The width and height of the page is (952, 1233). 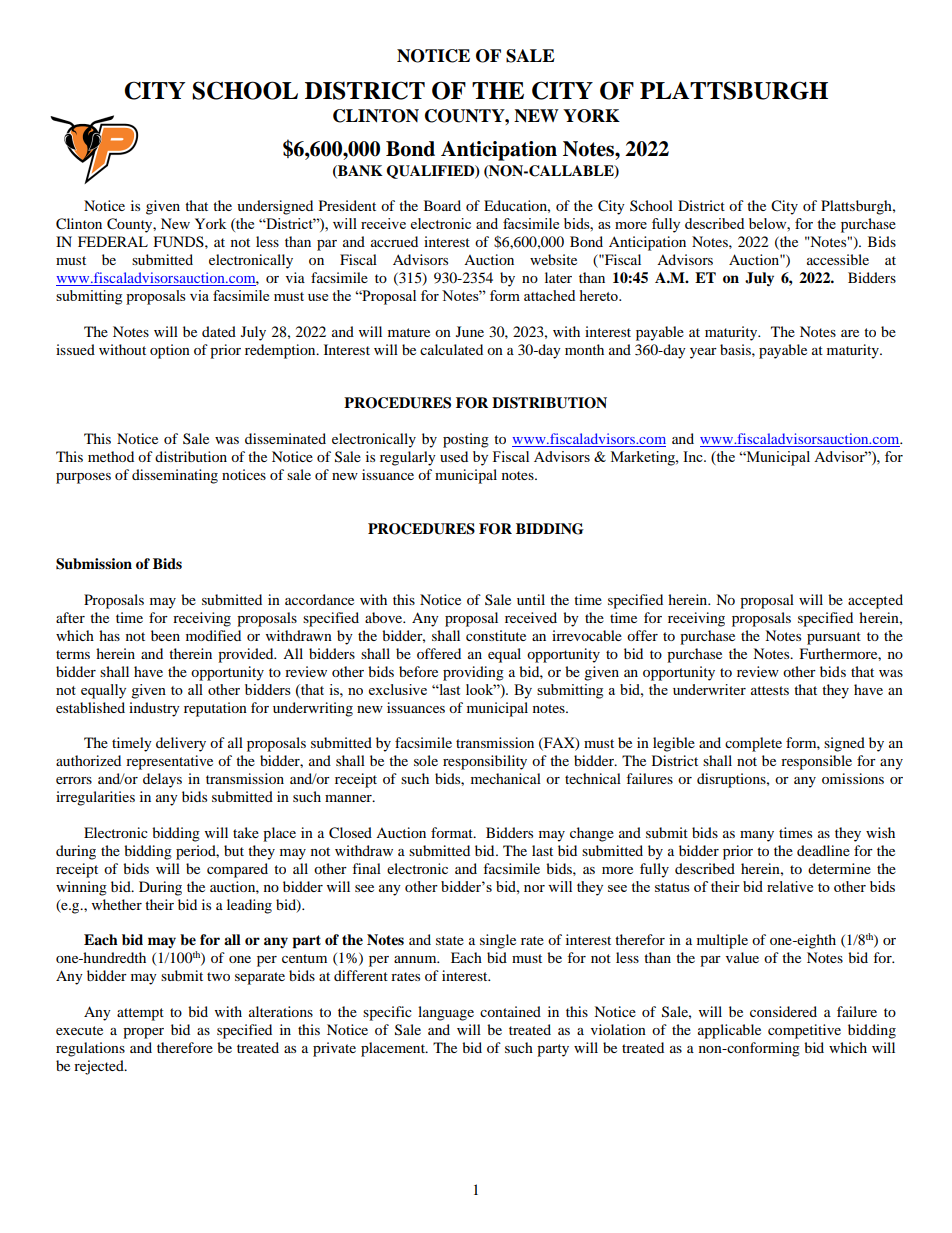 I want to click on disseminating, so click(x=175, y=476).
